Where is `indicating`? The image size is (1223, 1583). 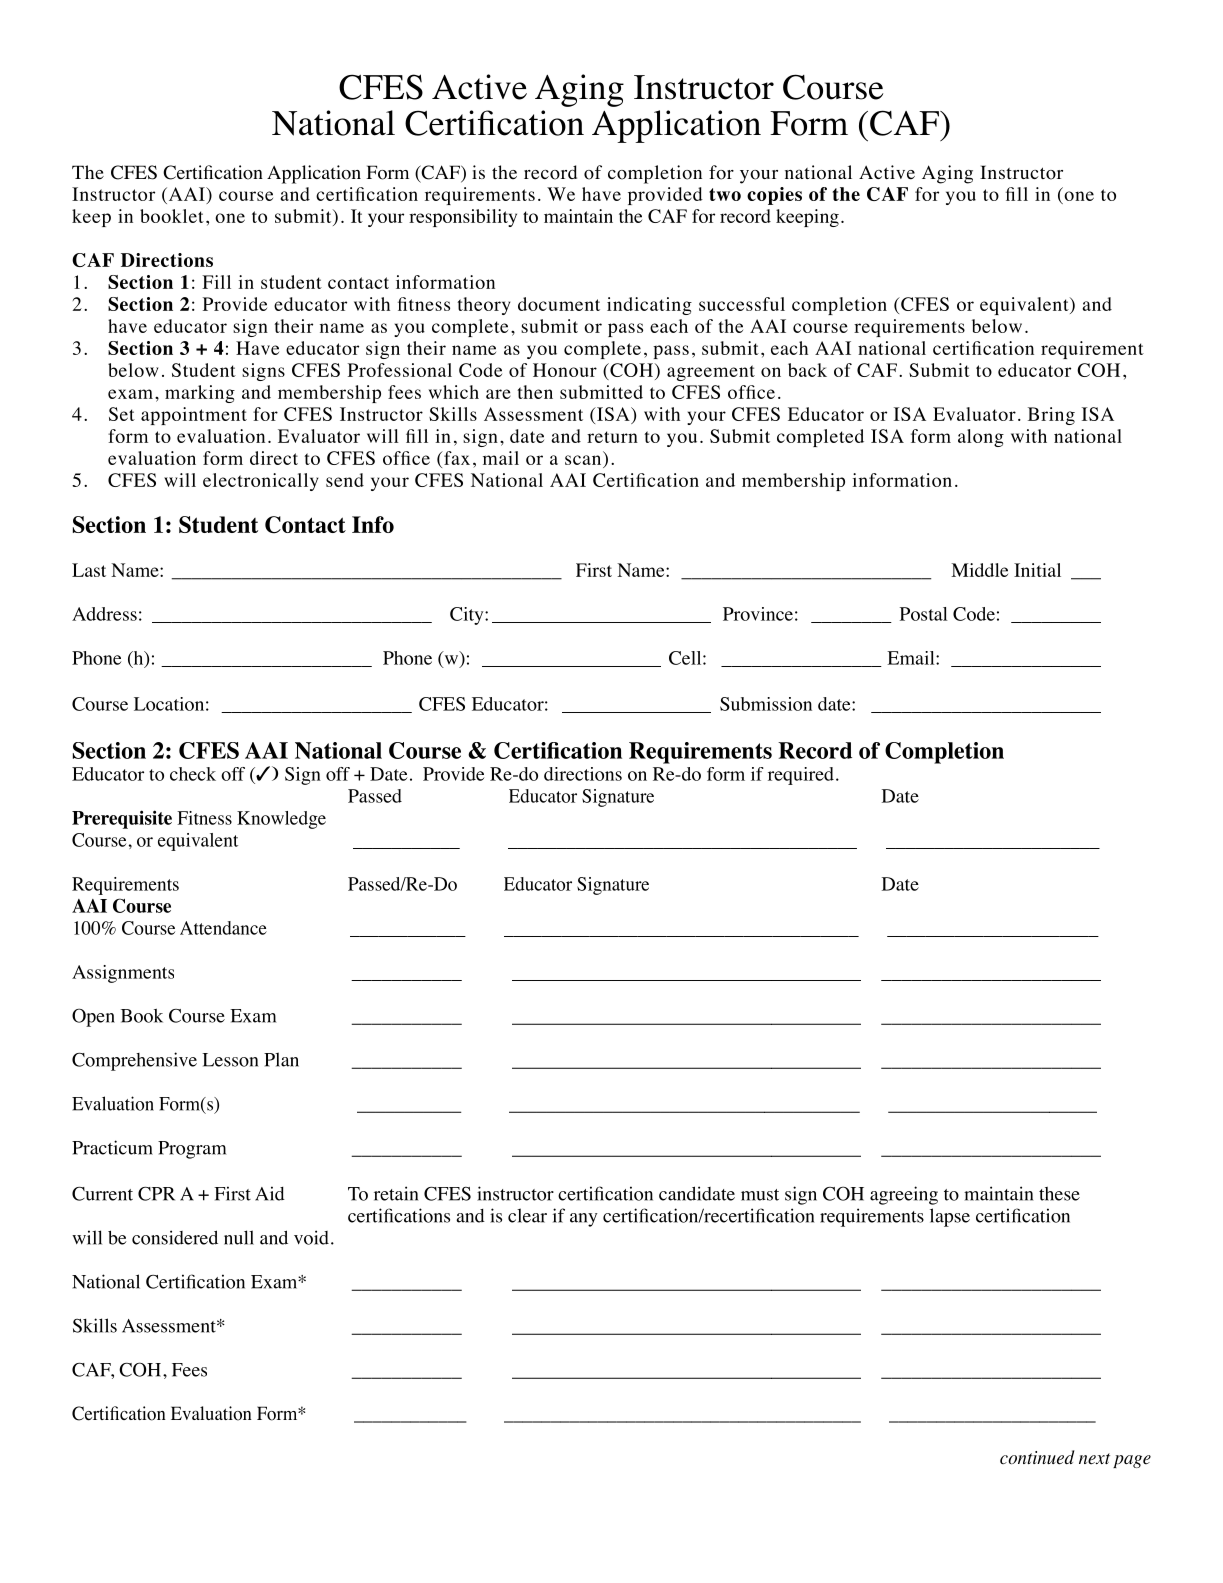 indicating is located at coordinates (649, 306).
